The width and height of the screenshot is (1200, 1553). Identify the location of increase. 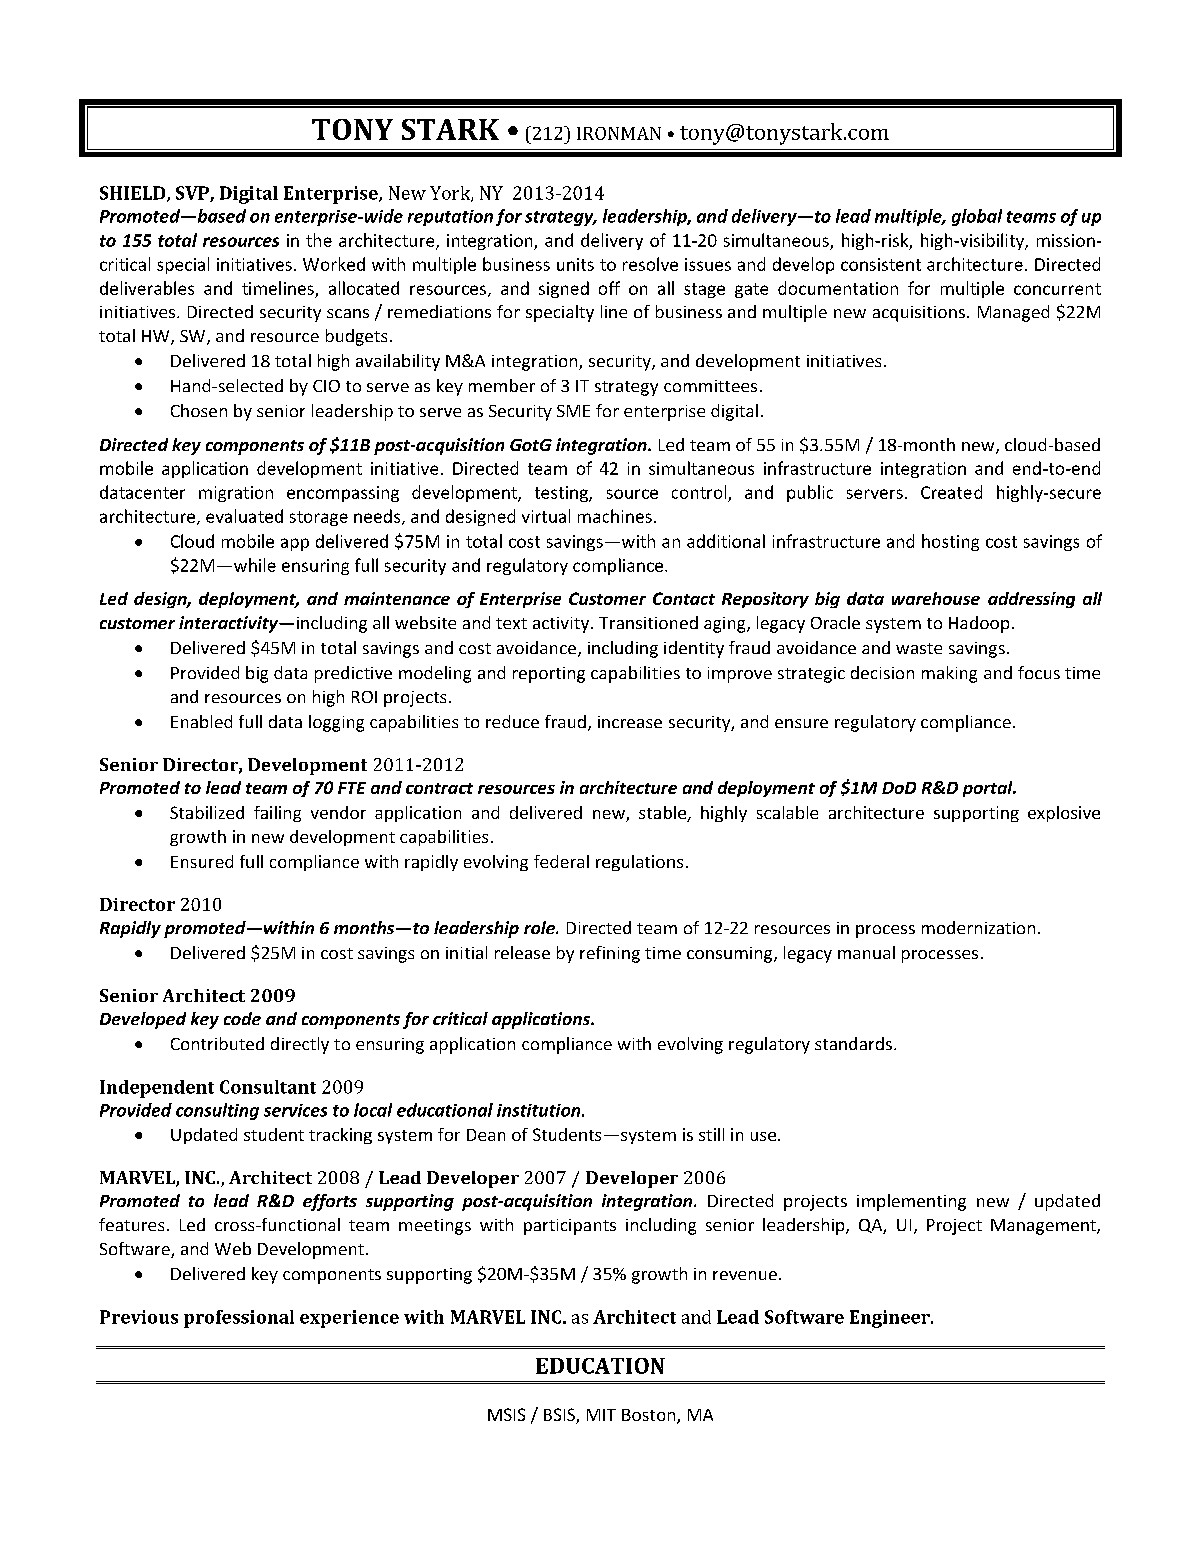
(630, 722).
